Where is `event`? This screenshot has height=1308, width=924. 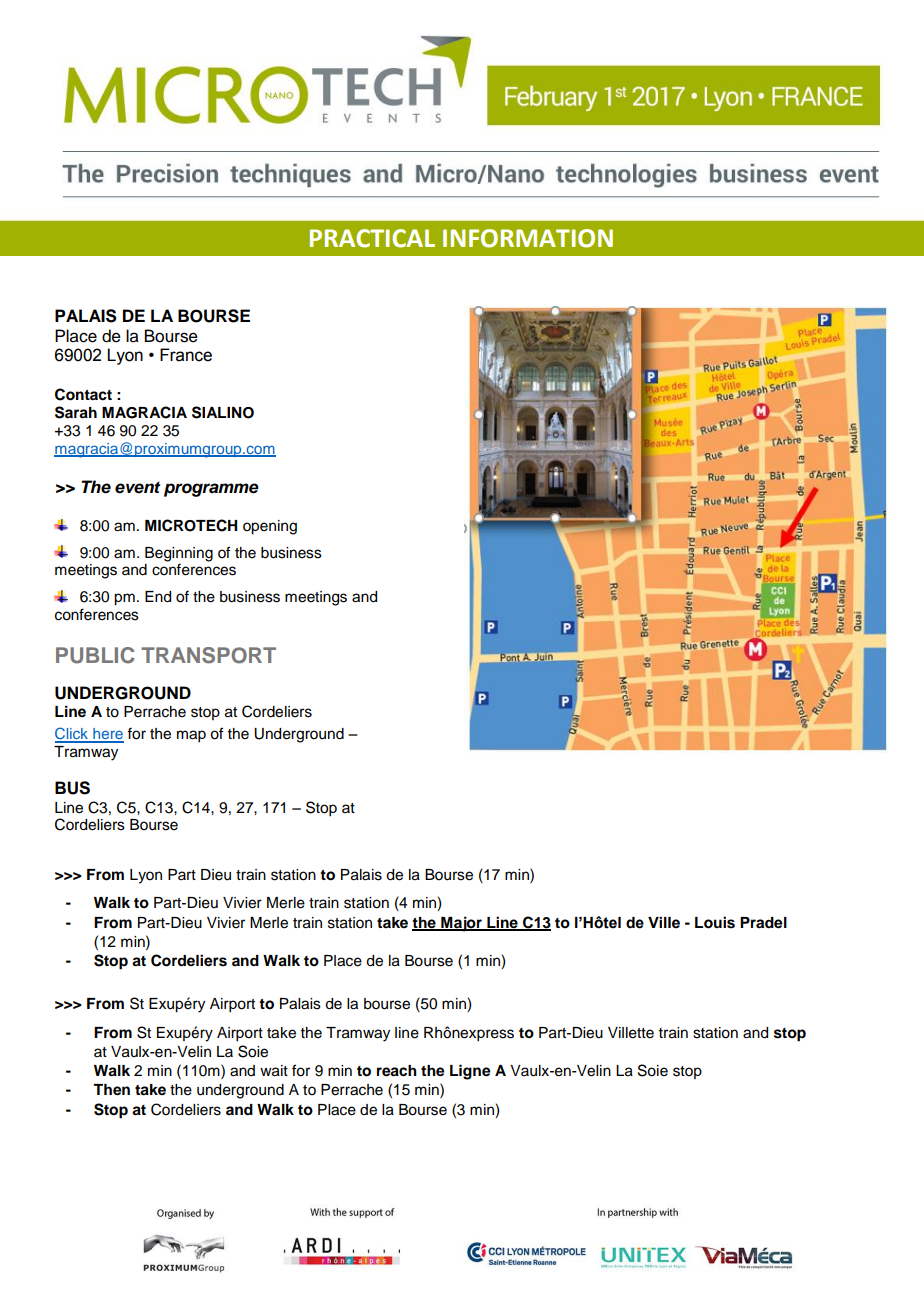
event is located at coordinates (137, 488).
